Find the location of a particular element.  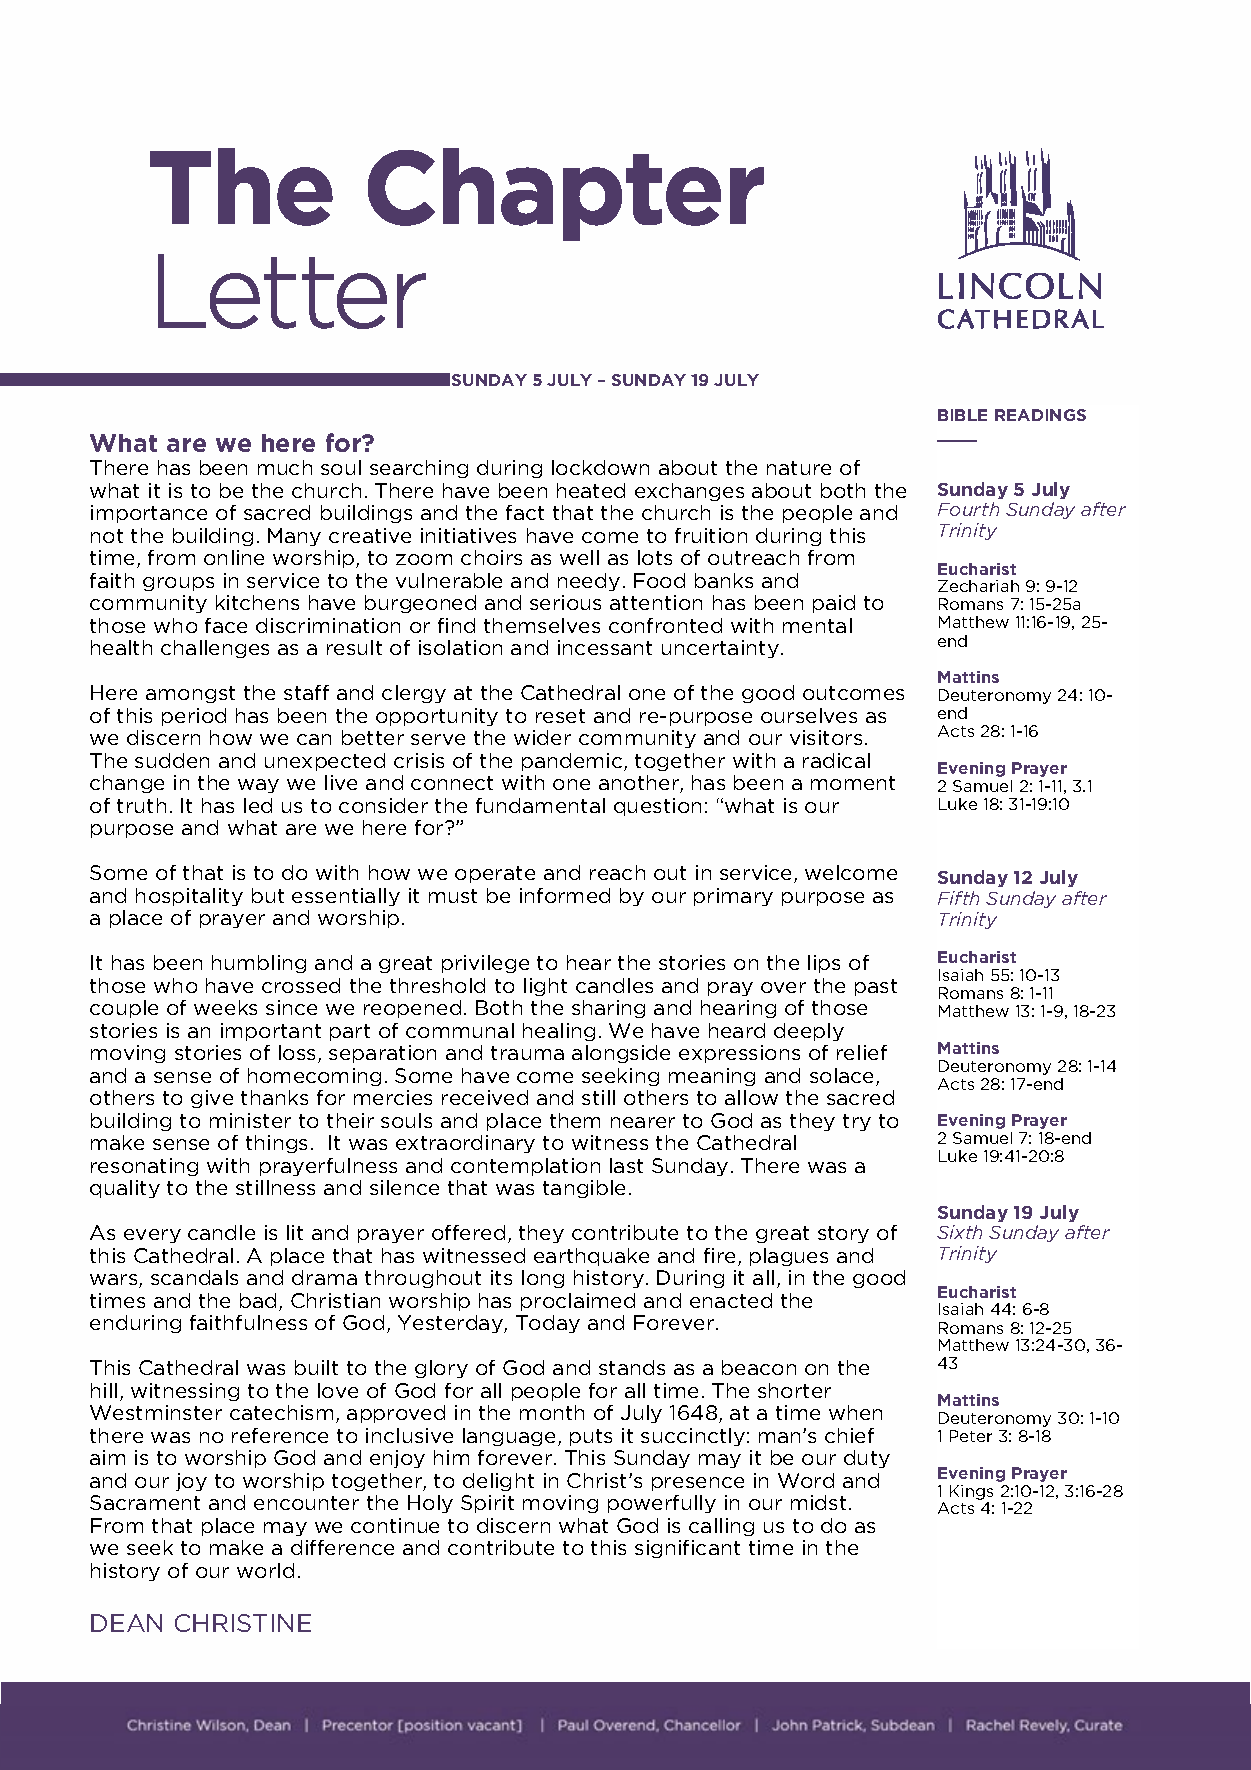

hospitality is located at coordinates (189, 897).
